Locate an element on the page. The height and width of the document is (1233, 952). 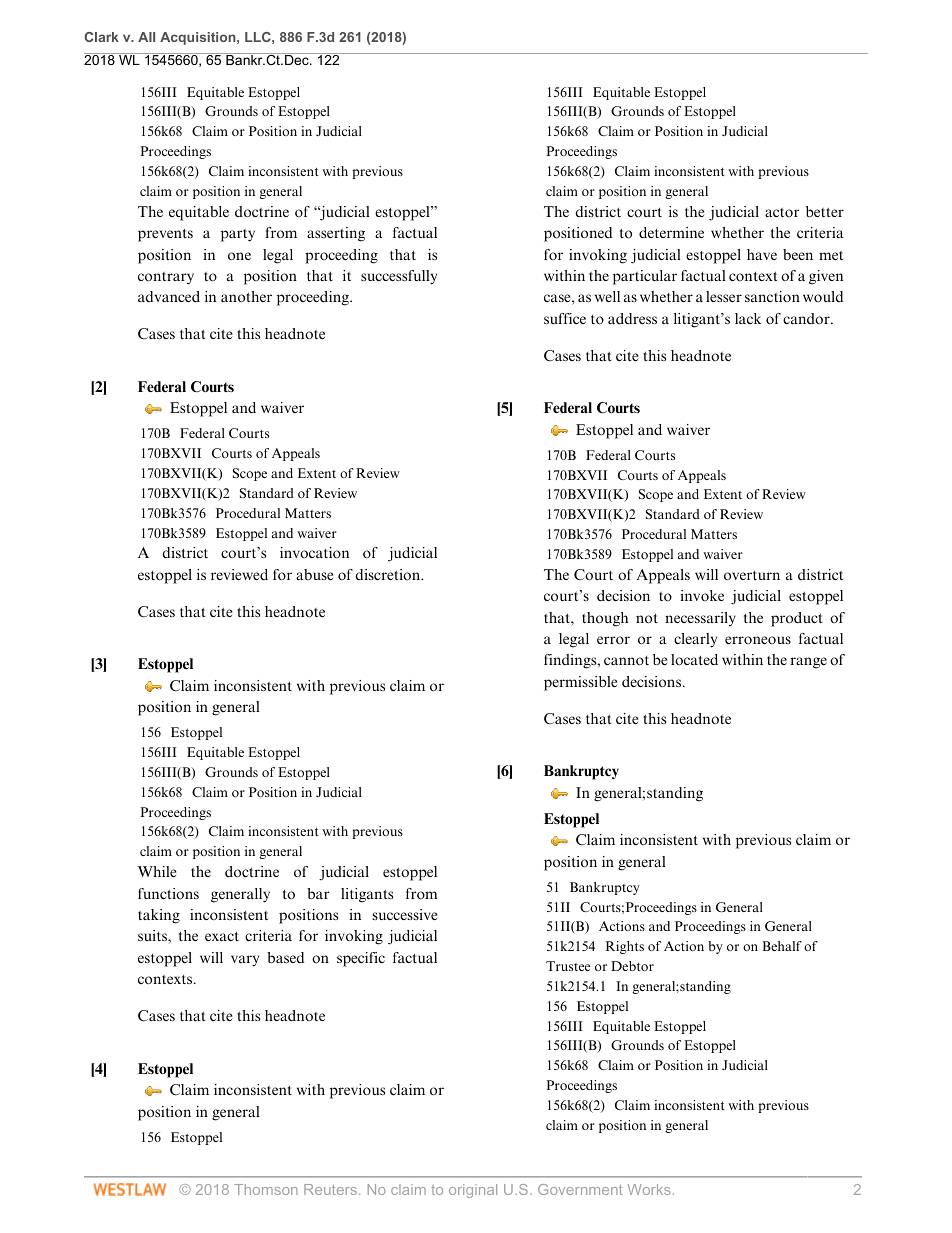
successive is located at coordinates (405, 914).
